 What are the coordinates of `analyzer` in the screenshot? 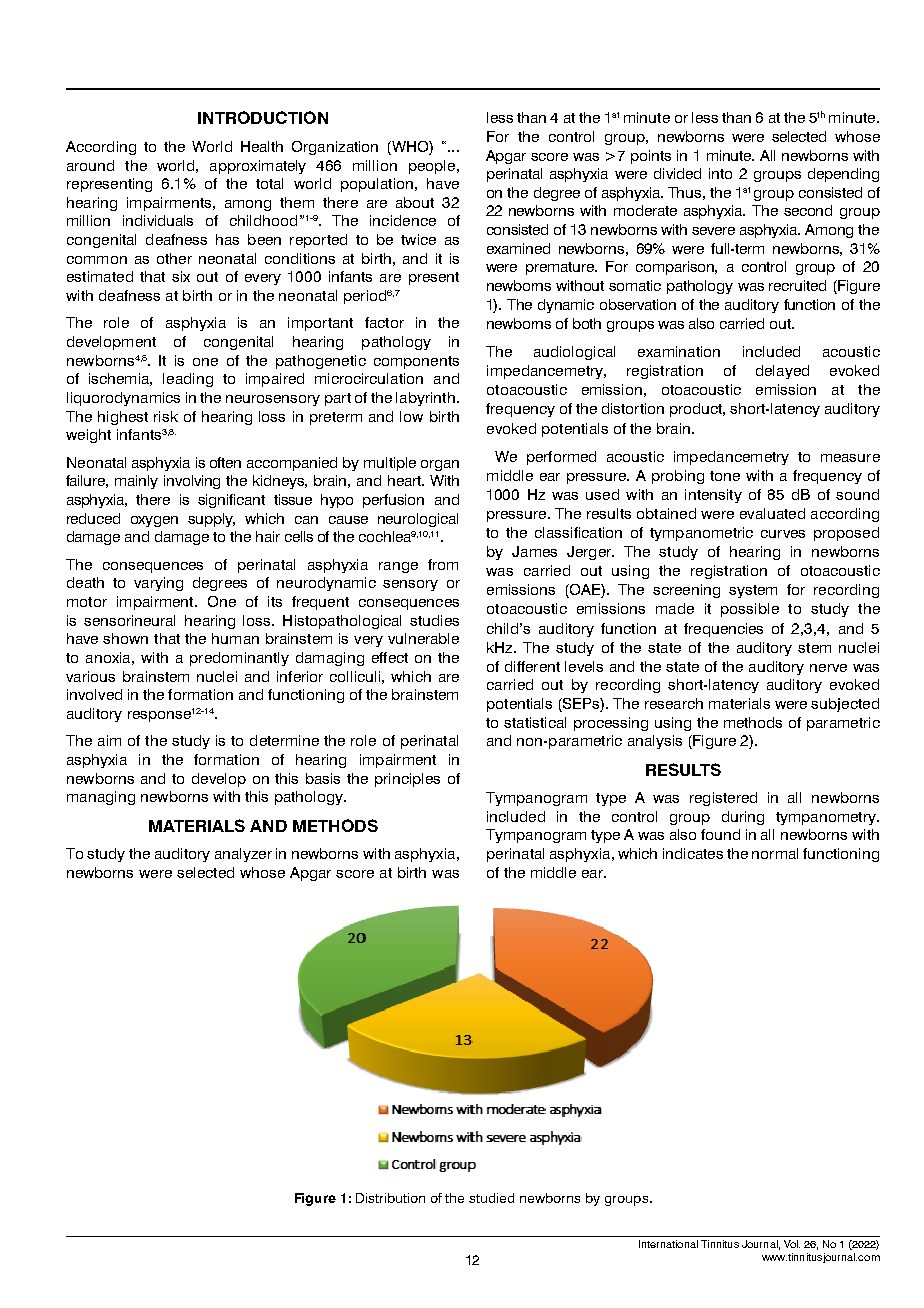 It's located at (243, 855).
